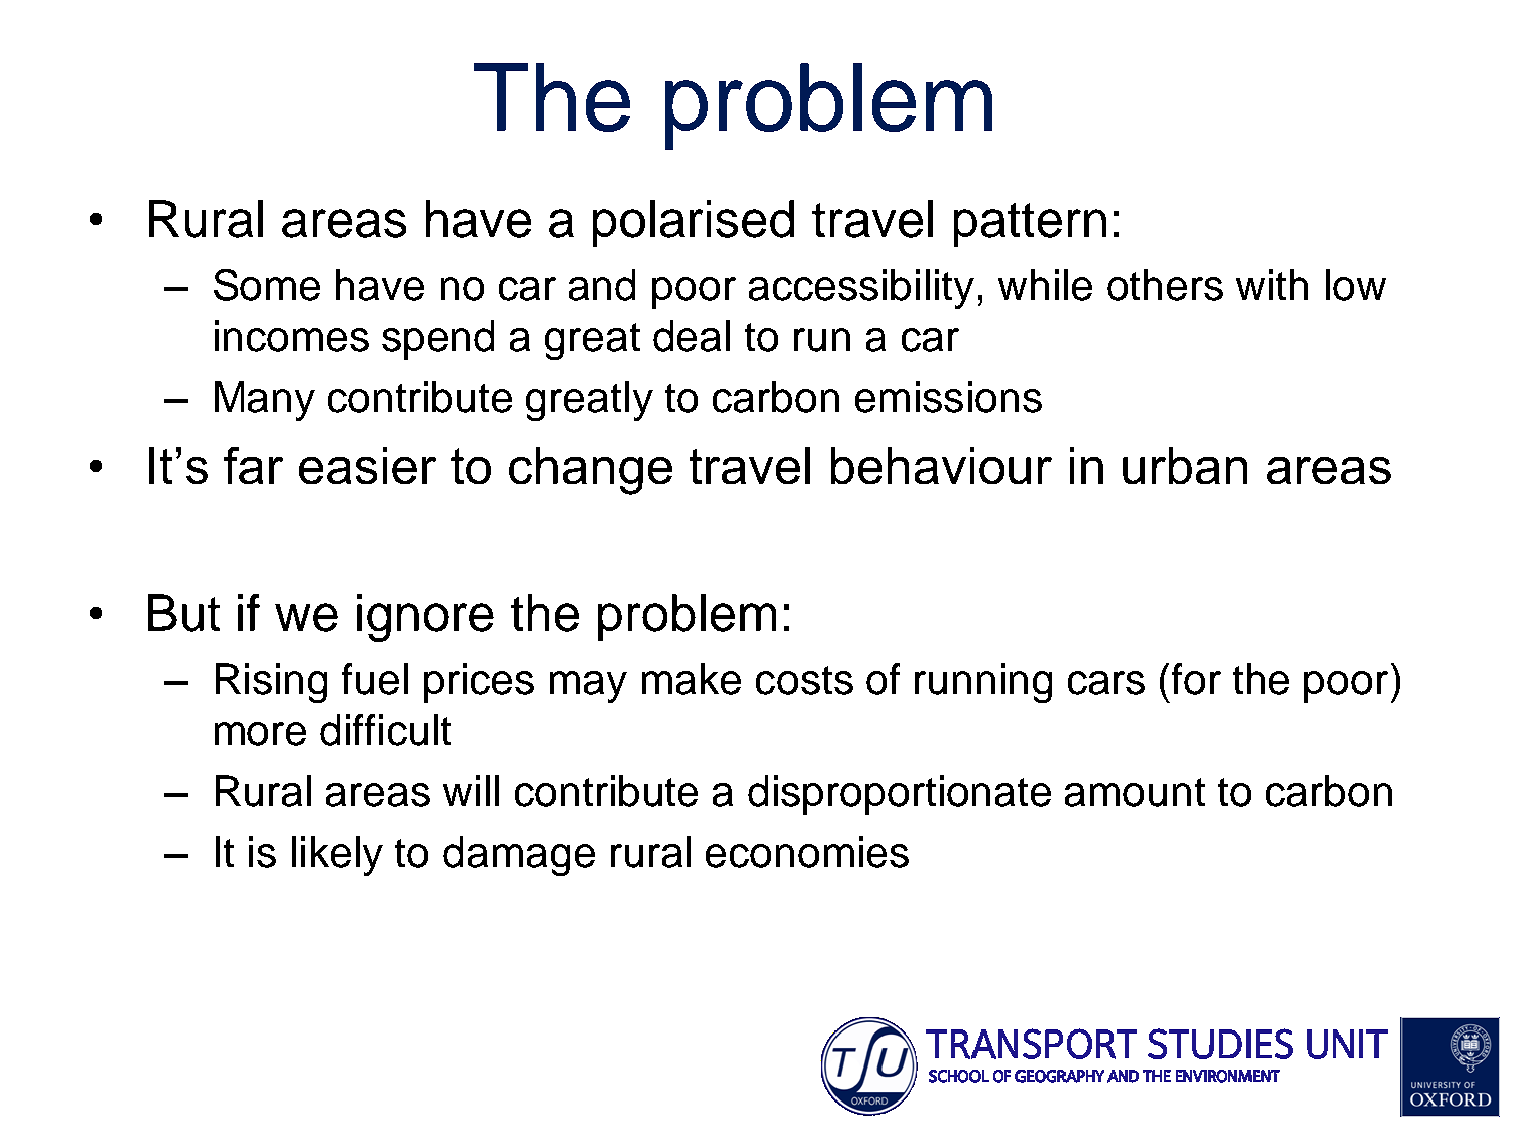  I want to click on behaviour, so click(941, 465).
